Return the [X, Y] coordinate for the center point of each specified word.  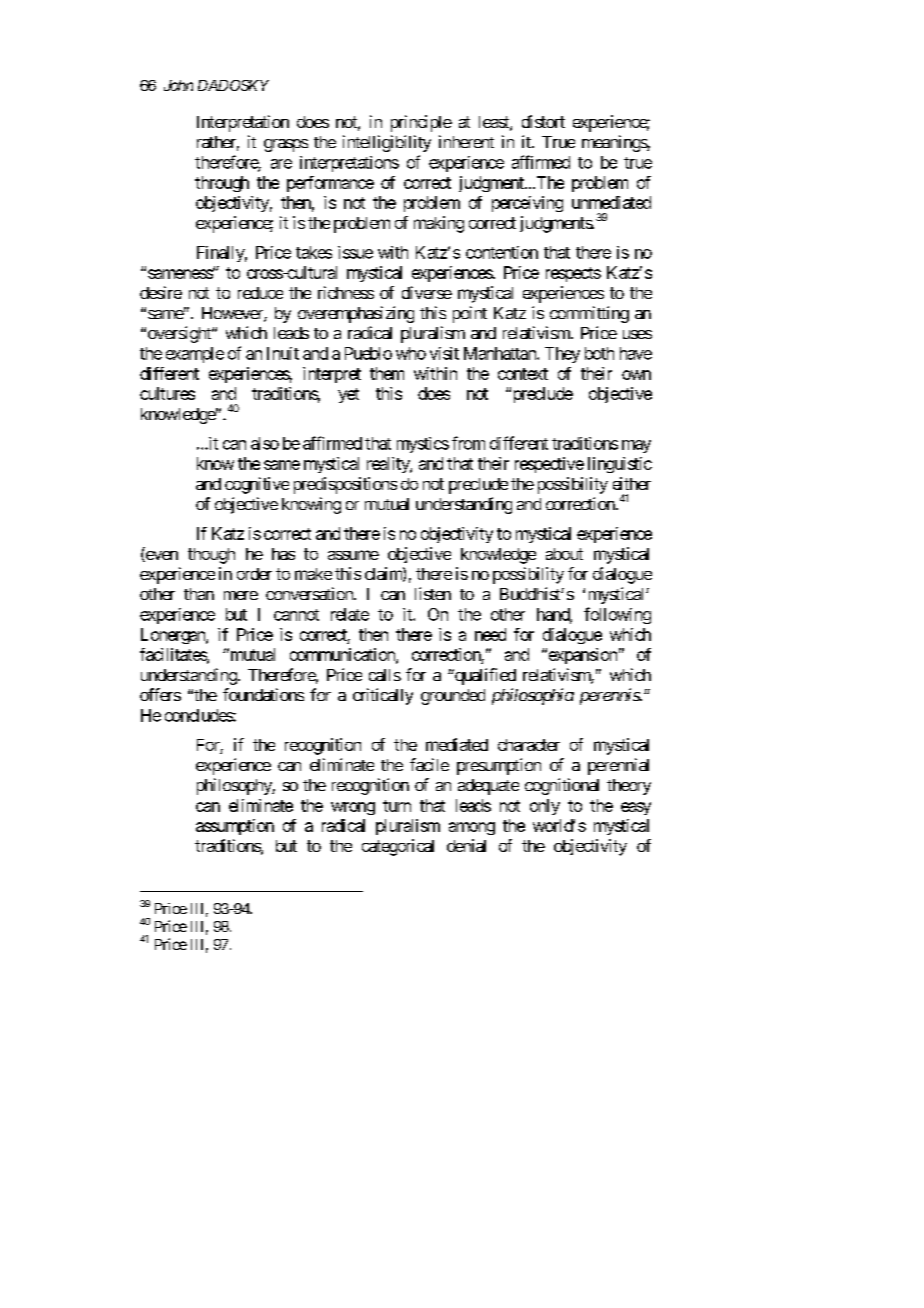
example [195, 355]
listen [433, 593]
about [564, 554]
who [411, 353]
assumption [235, 827]
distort [543, 121]
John [178, 85]
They [562, 355]
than [199, 594]
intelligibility [387, 143]
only [545, 807]
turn [397, 806]
